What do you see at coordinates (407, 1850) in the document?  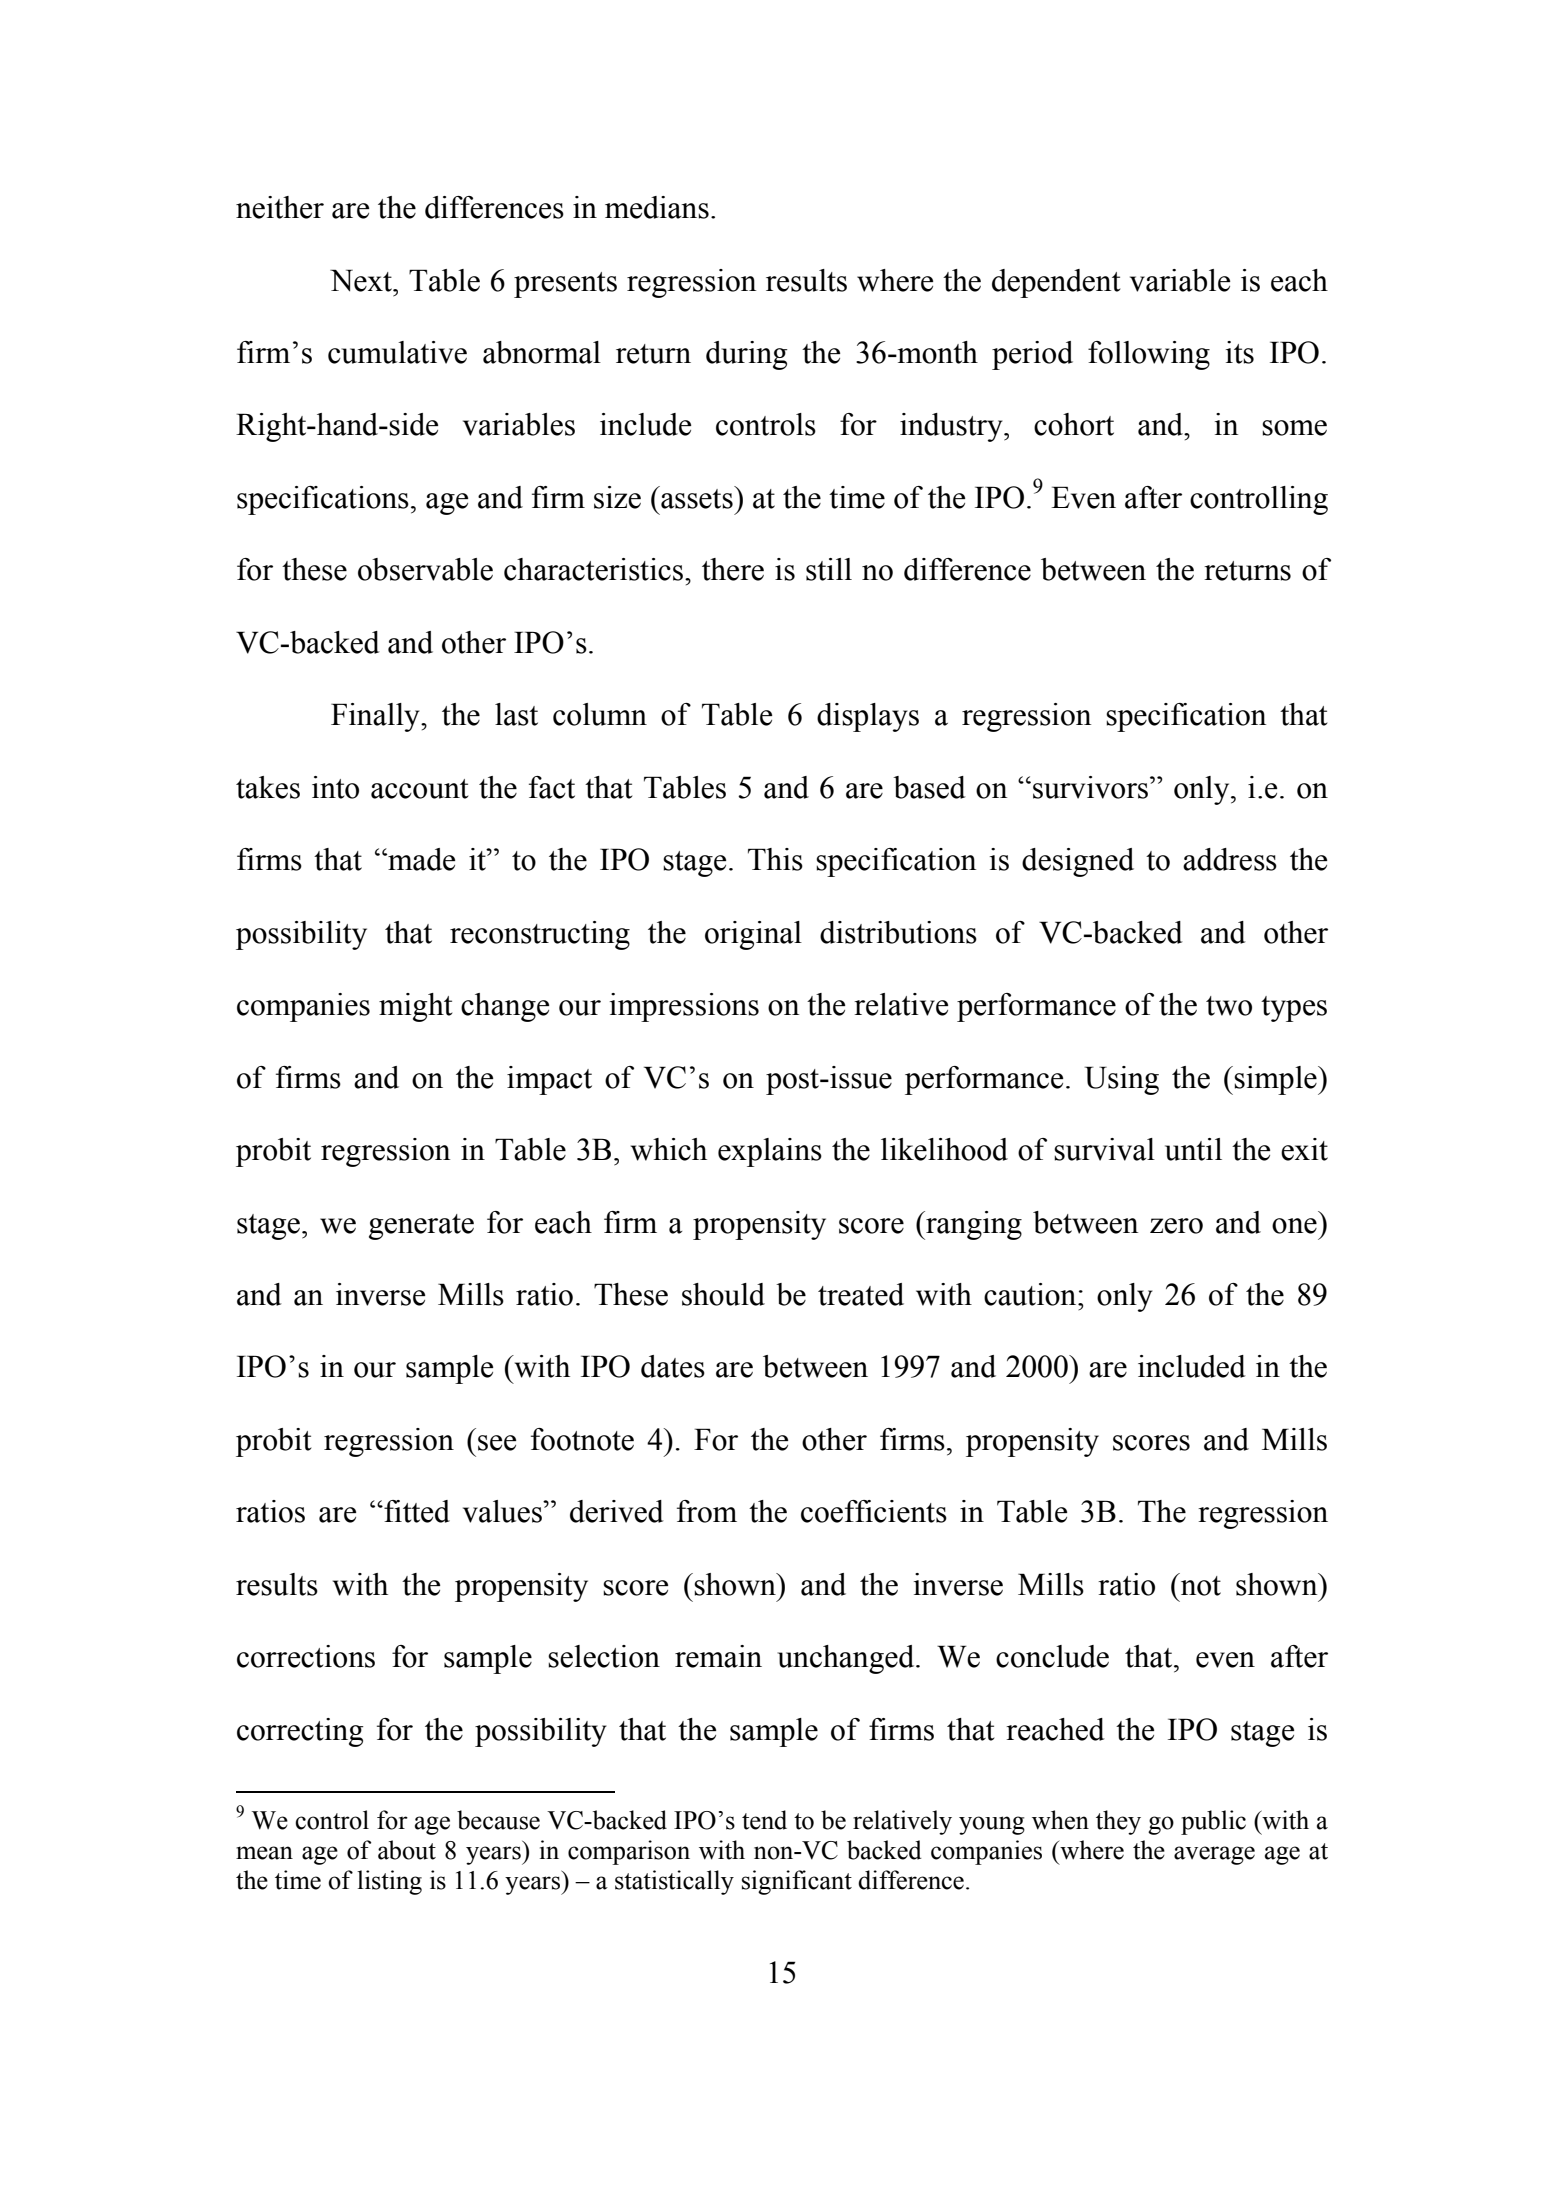 I see `about` at bounding box center [407, 1850].
